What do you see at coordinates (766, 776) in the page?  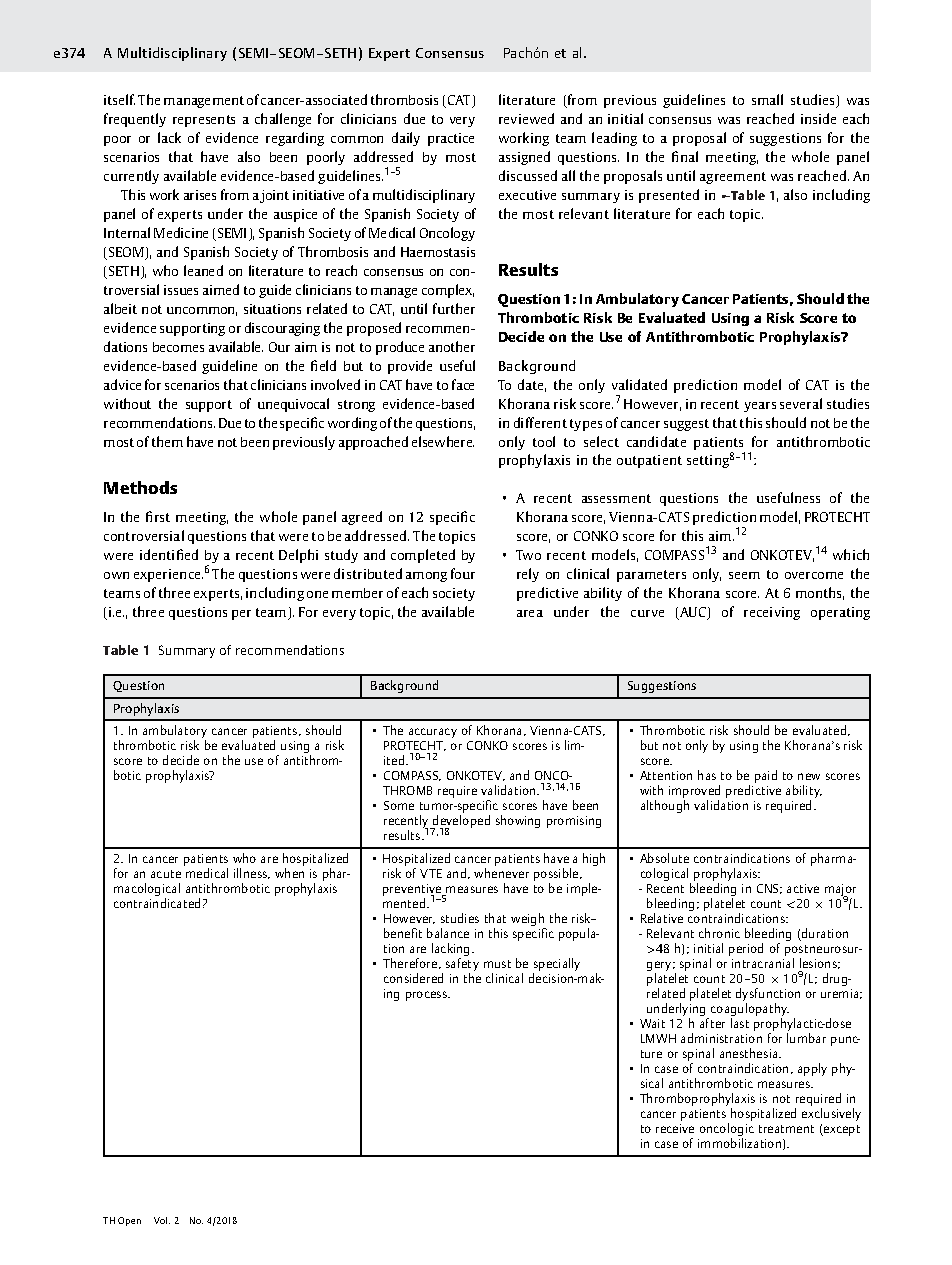 I see `paid` at bounding box center [766, 776].
